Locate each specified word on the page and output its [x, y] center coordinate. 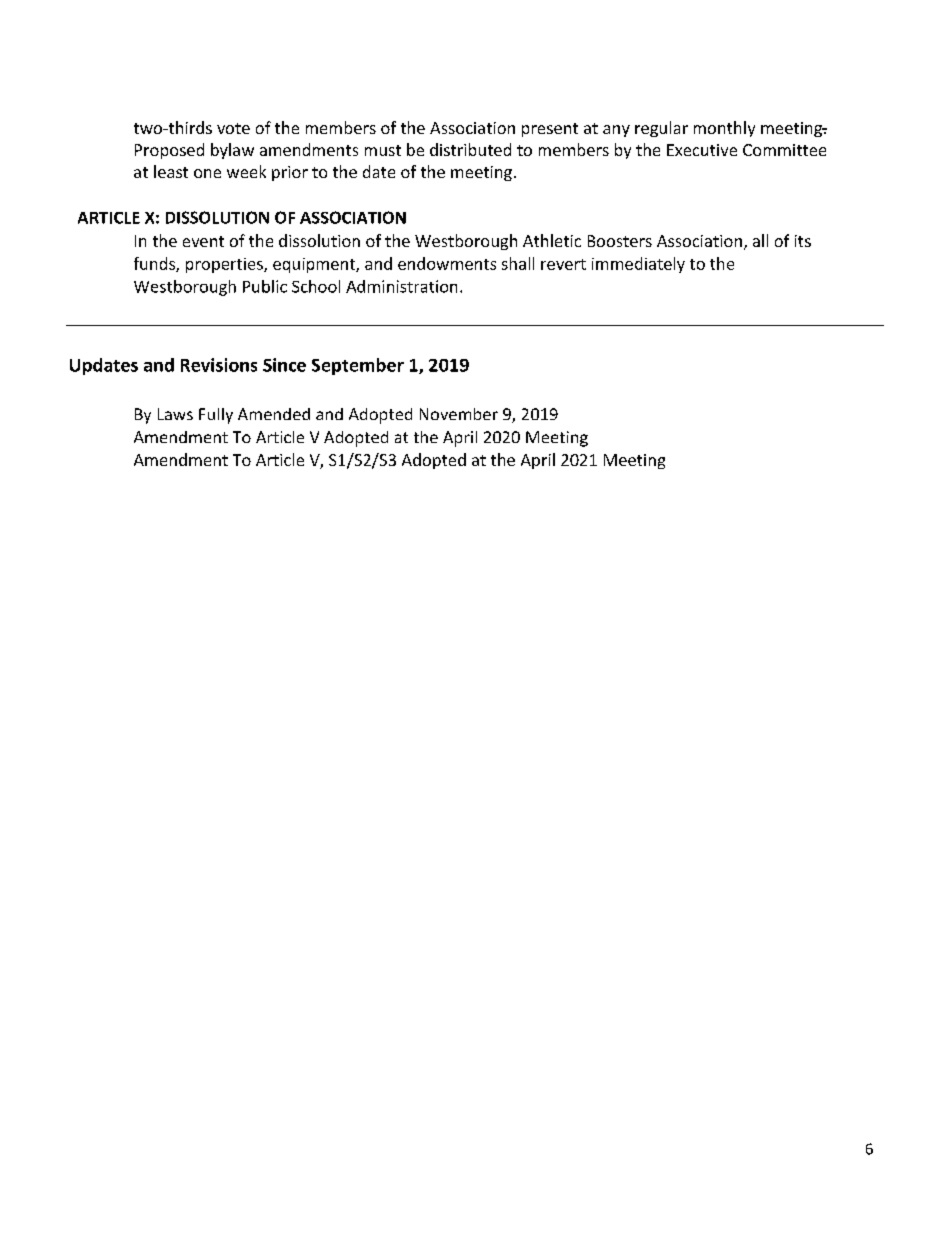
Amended [274, 414]
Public [265, 286]
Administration [401, 286]
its [803, 241]
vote [233, 128]
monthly [724, 129]
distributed [470, 149]
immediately [638, 265]
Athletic [552, 240]
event [203, 241]
